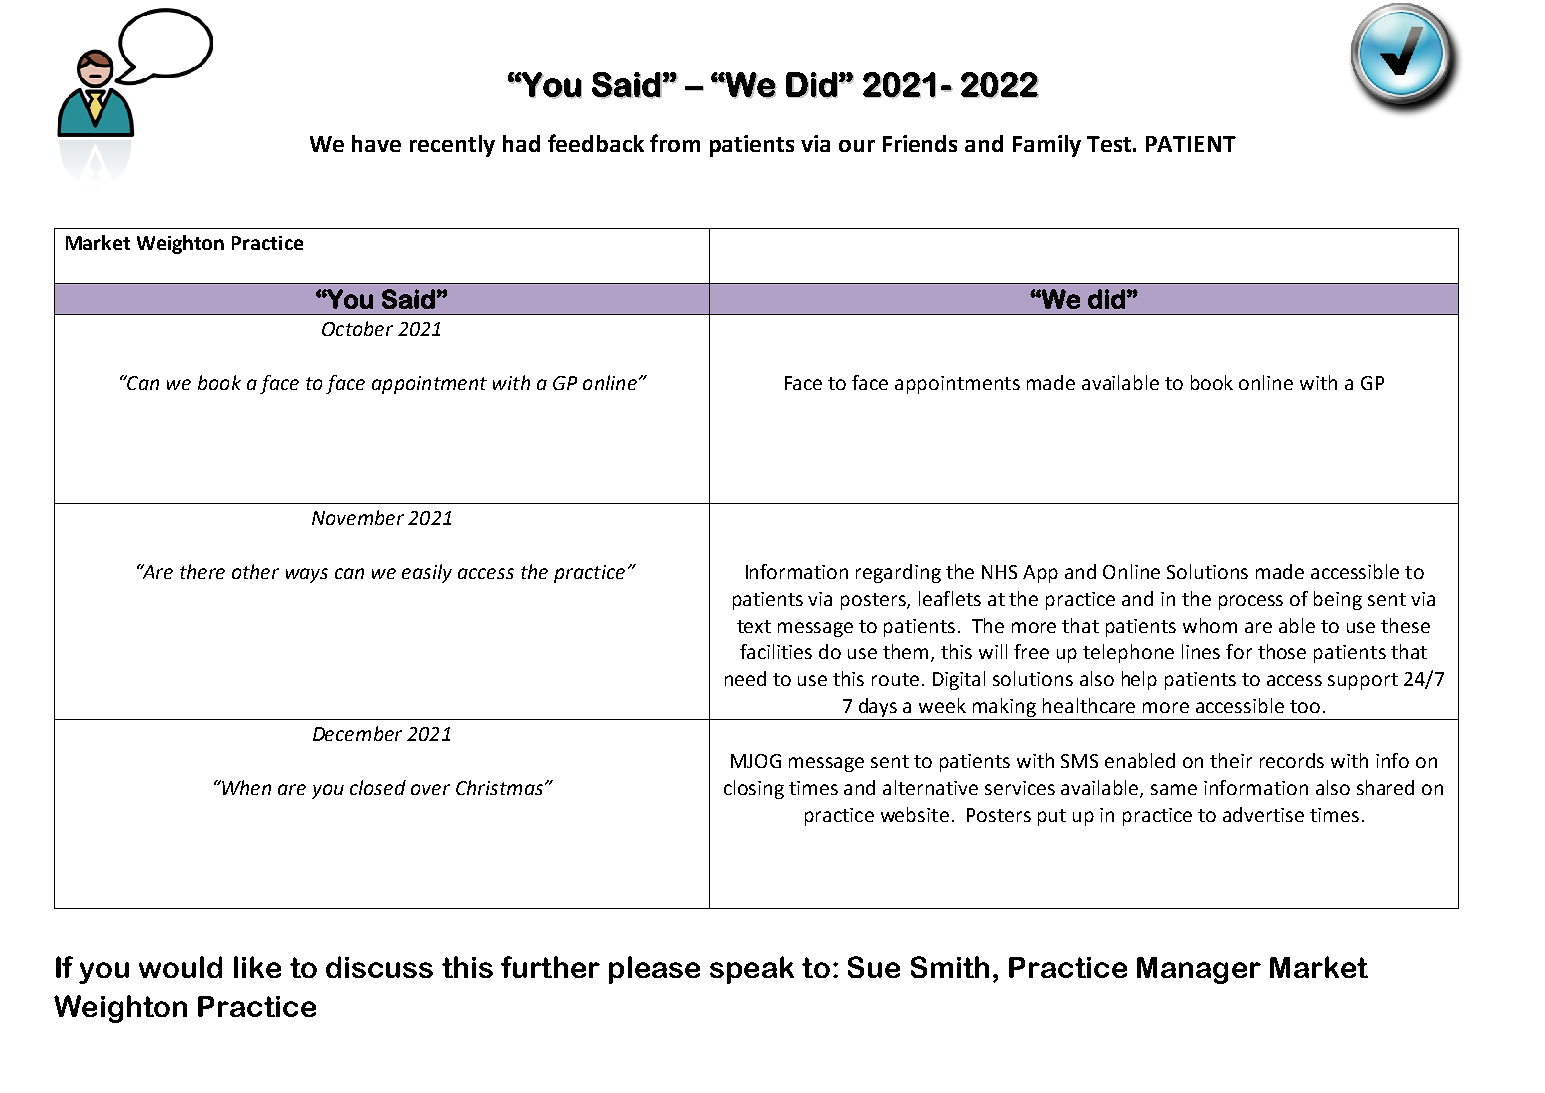 Image resolution: width=1545 pixels, height=1093 pixels. I want to click on discuss, so click(379, 967).
